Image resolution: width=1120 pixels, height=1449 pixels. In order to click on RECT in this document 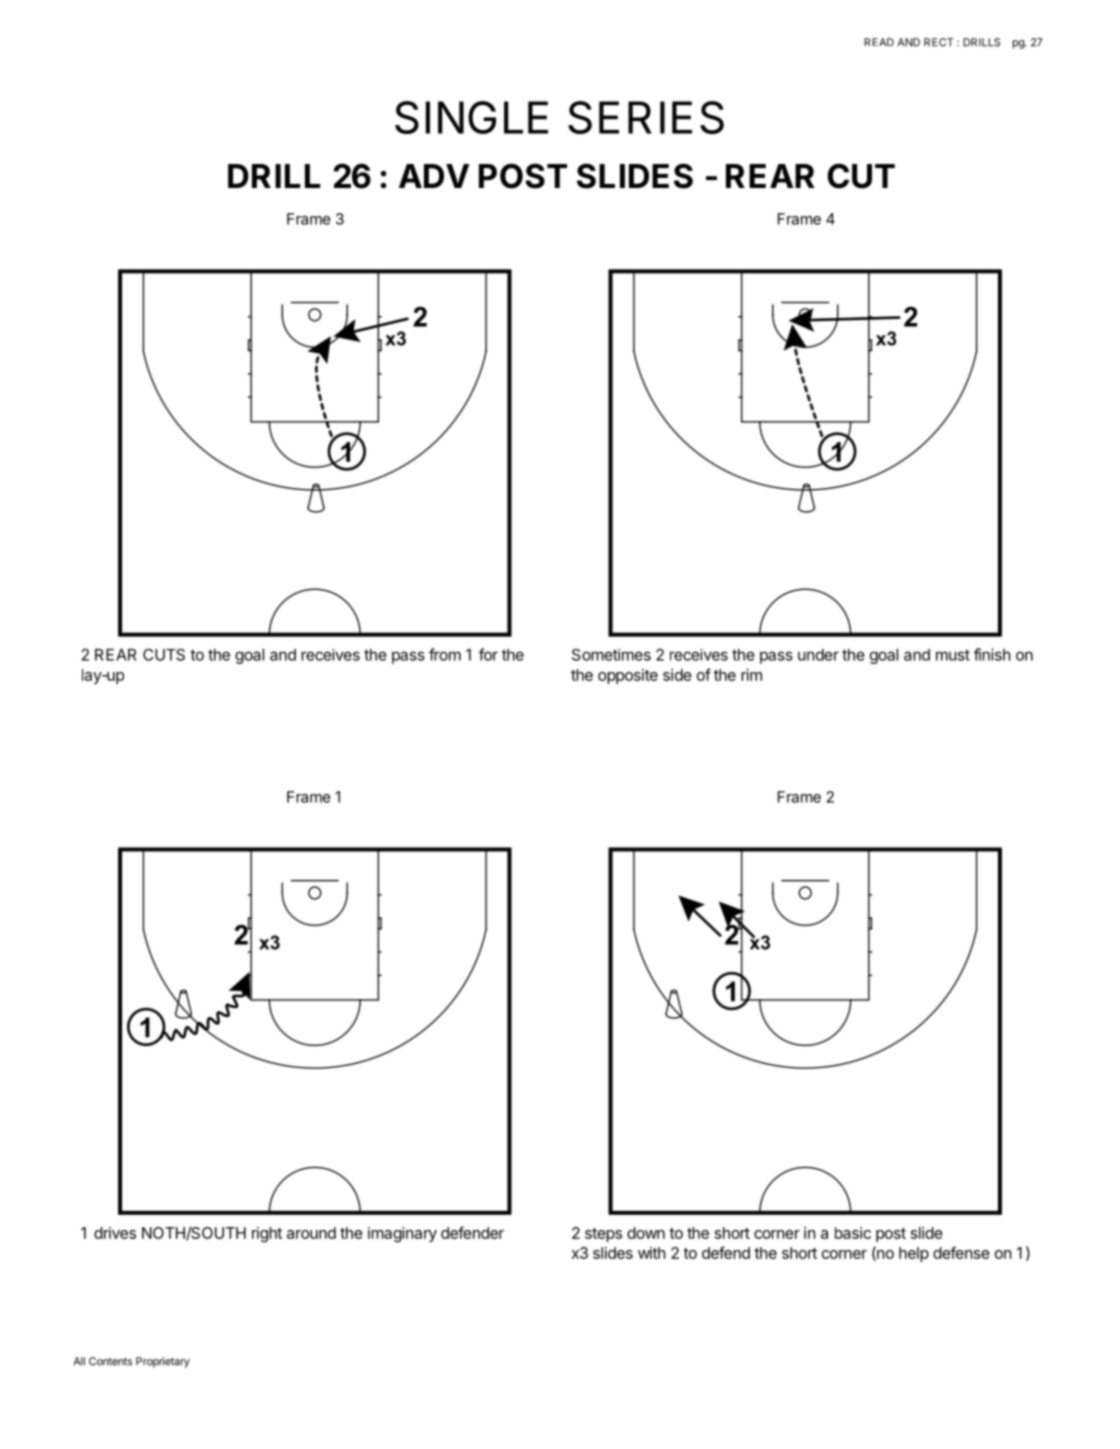, I will do `click(939, 42)`.
